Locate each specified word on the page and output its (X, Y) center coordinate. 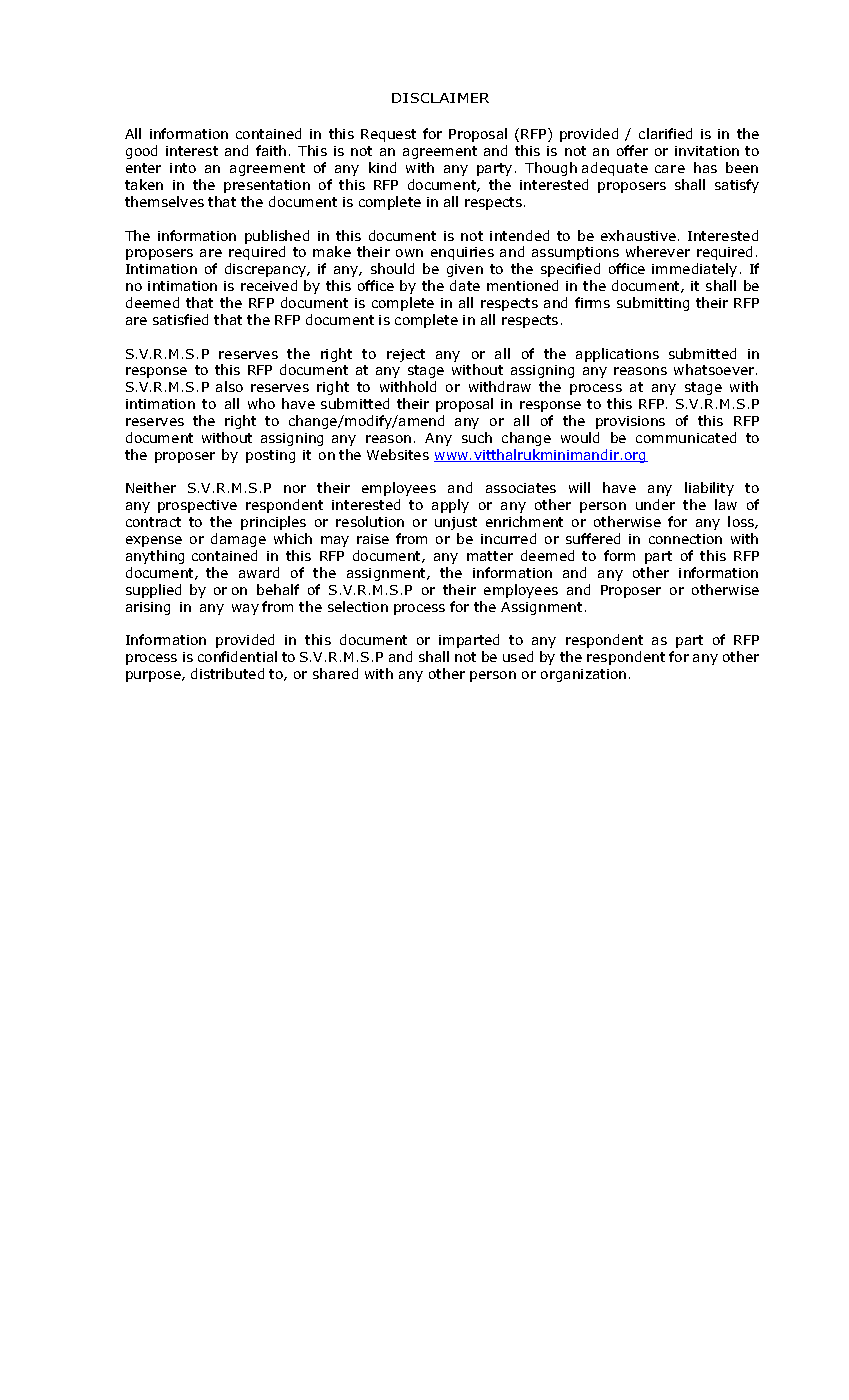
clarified (665, 133)
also (229, 386)
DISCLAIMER (440, 98)
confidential (237, 656)
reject (406, 355)
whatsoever (715, 369)
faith (271, 150)
